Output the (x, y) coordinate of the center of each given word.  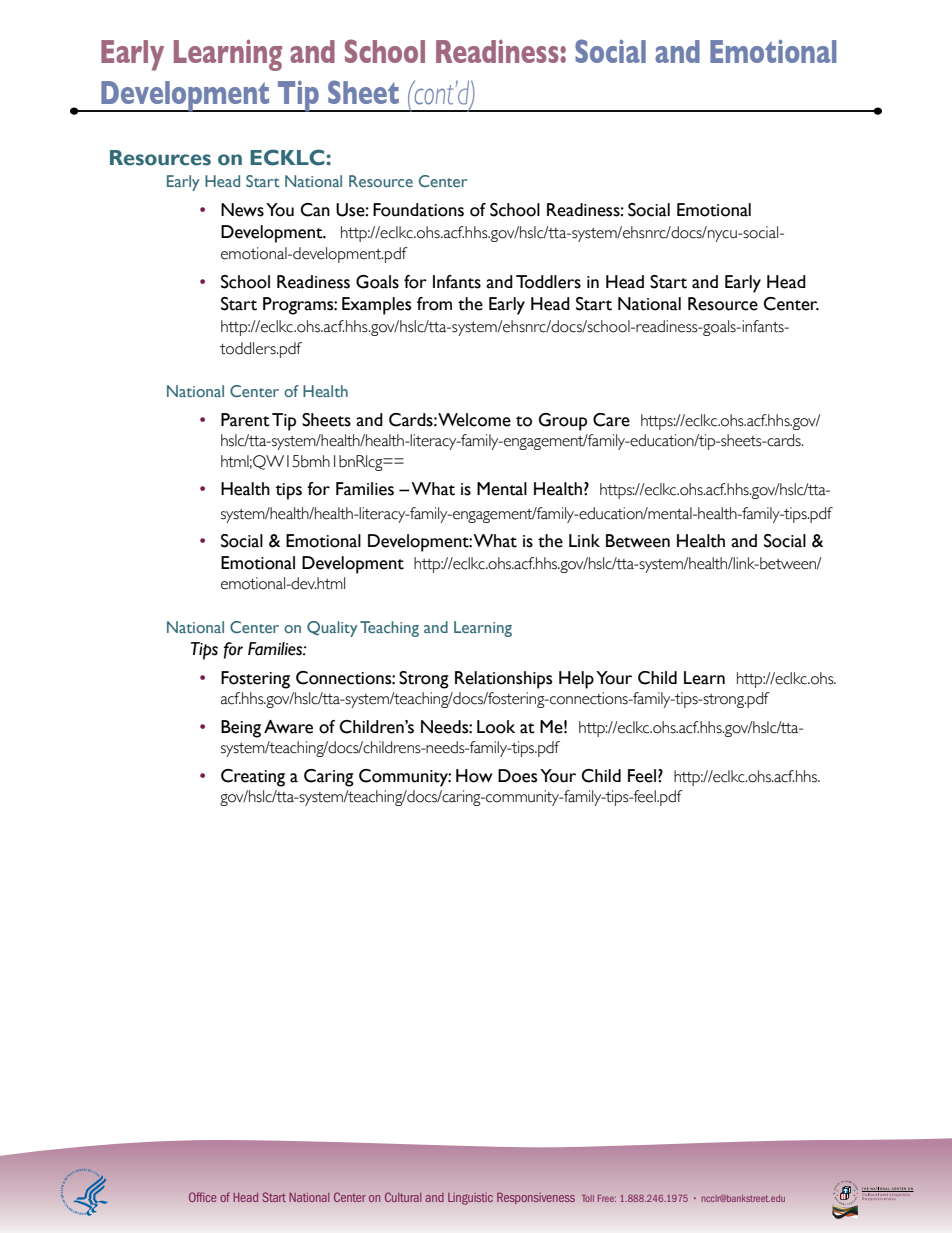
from (434, 304)
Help (576, 680)
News (242, 210)
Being (241, 729)
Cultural (403, 1197)
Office (202, 1197)
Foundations (418, 210)
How (474, 776)
